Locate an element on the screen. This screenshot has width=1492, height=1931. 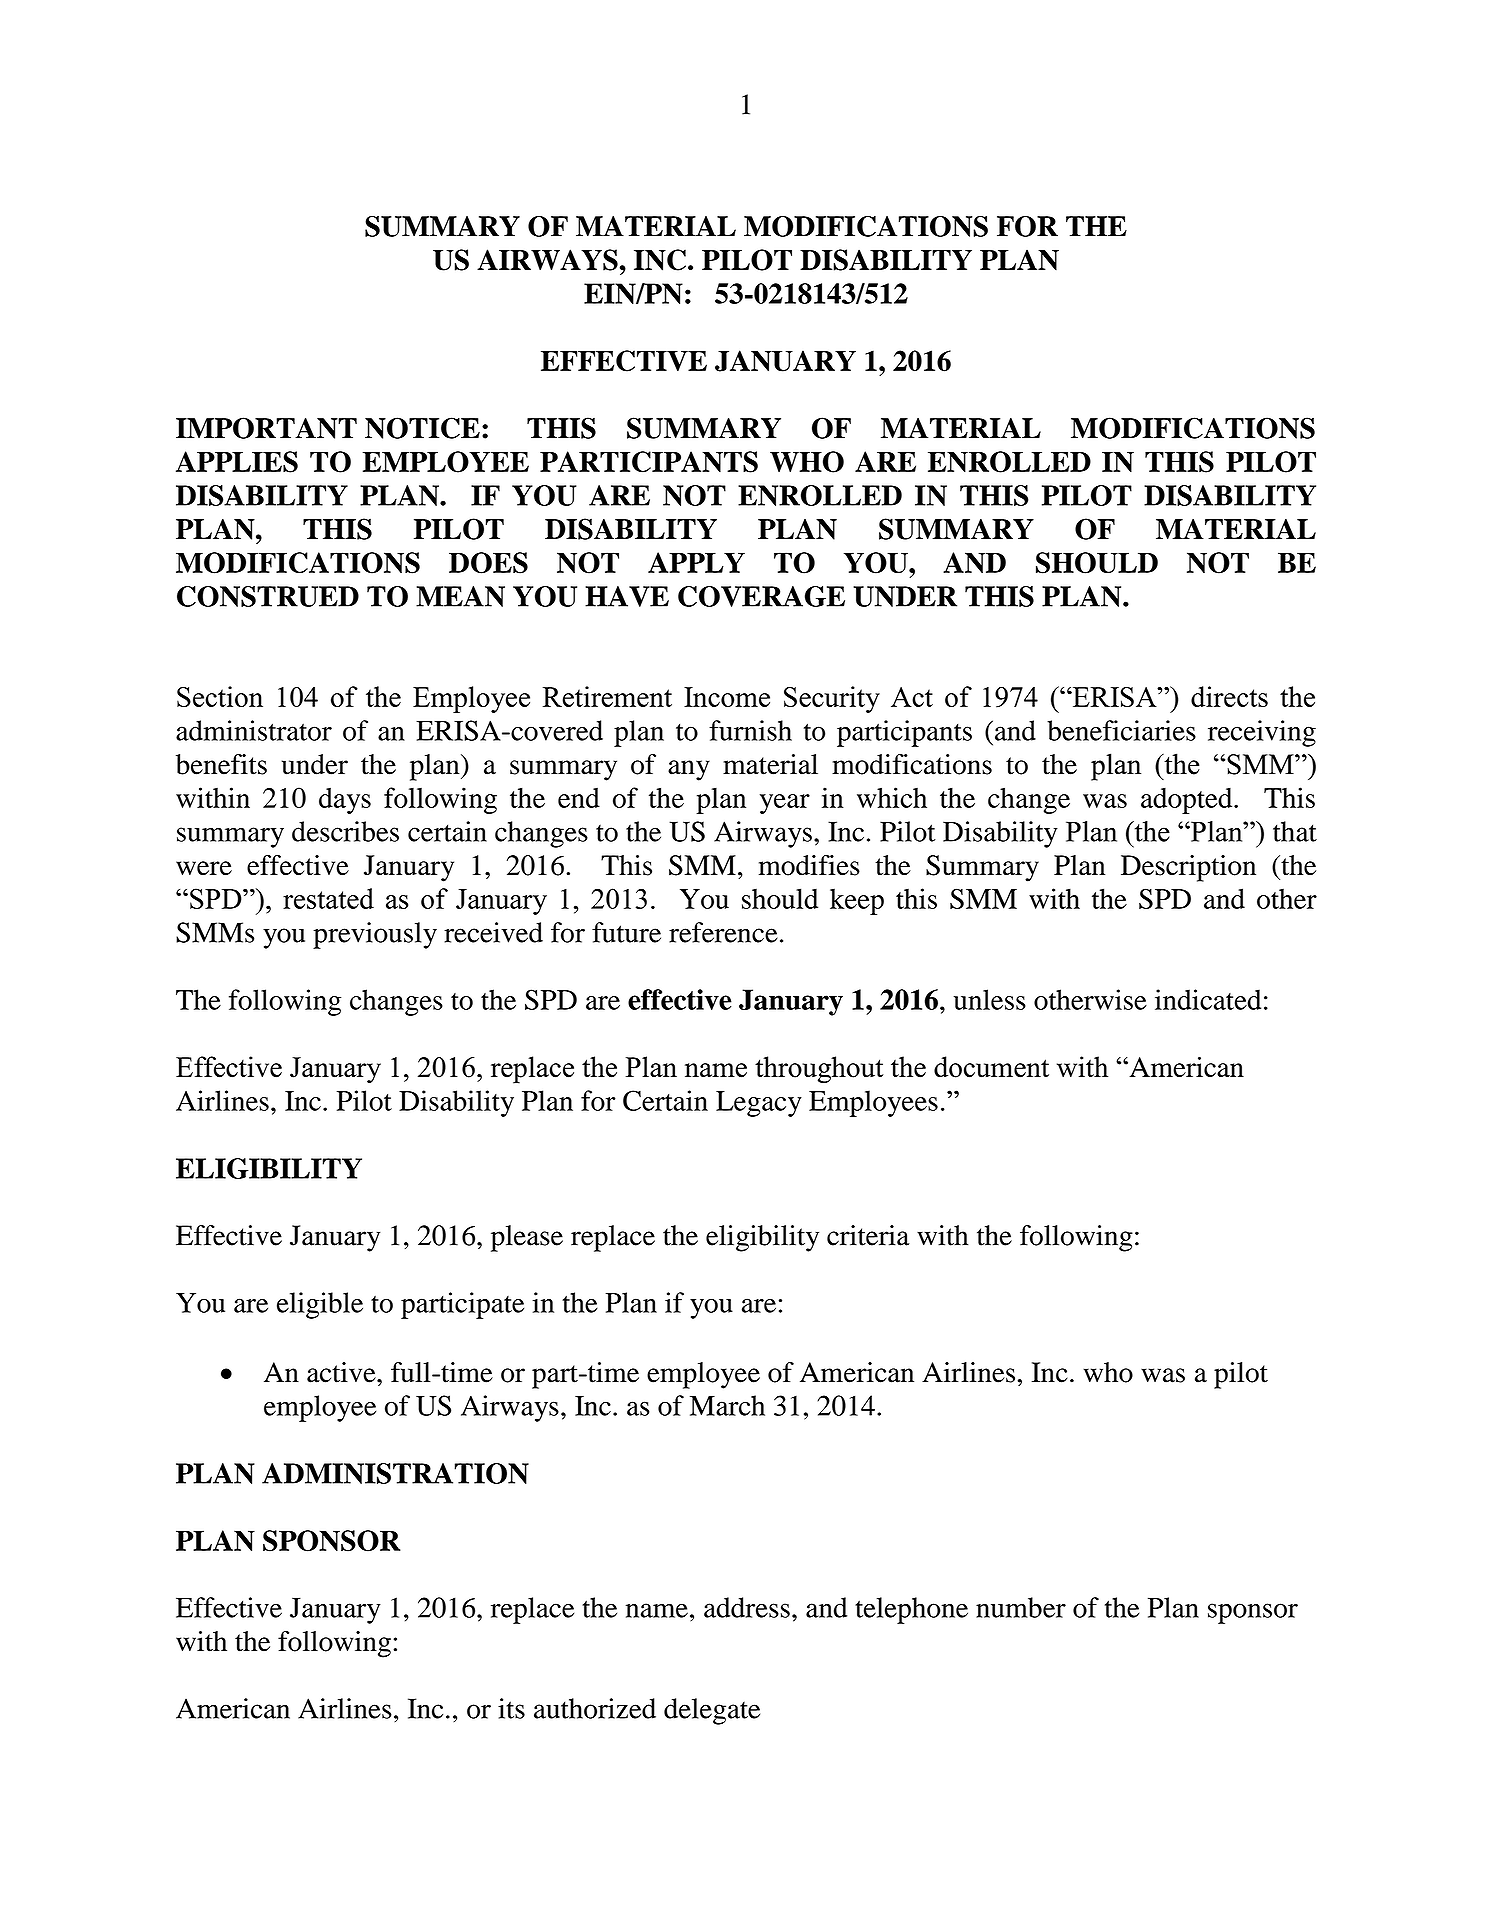
number is located at coordinates (1021, 1607).
